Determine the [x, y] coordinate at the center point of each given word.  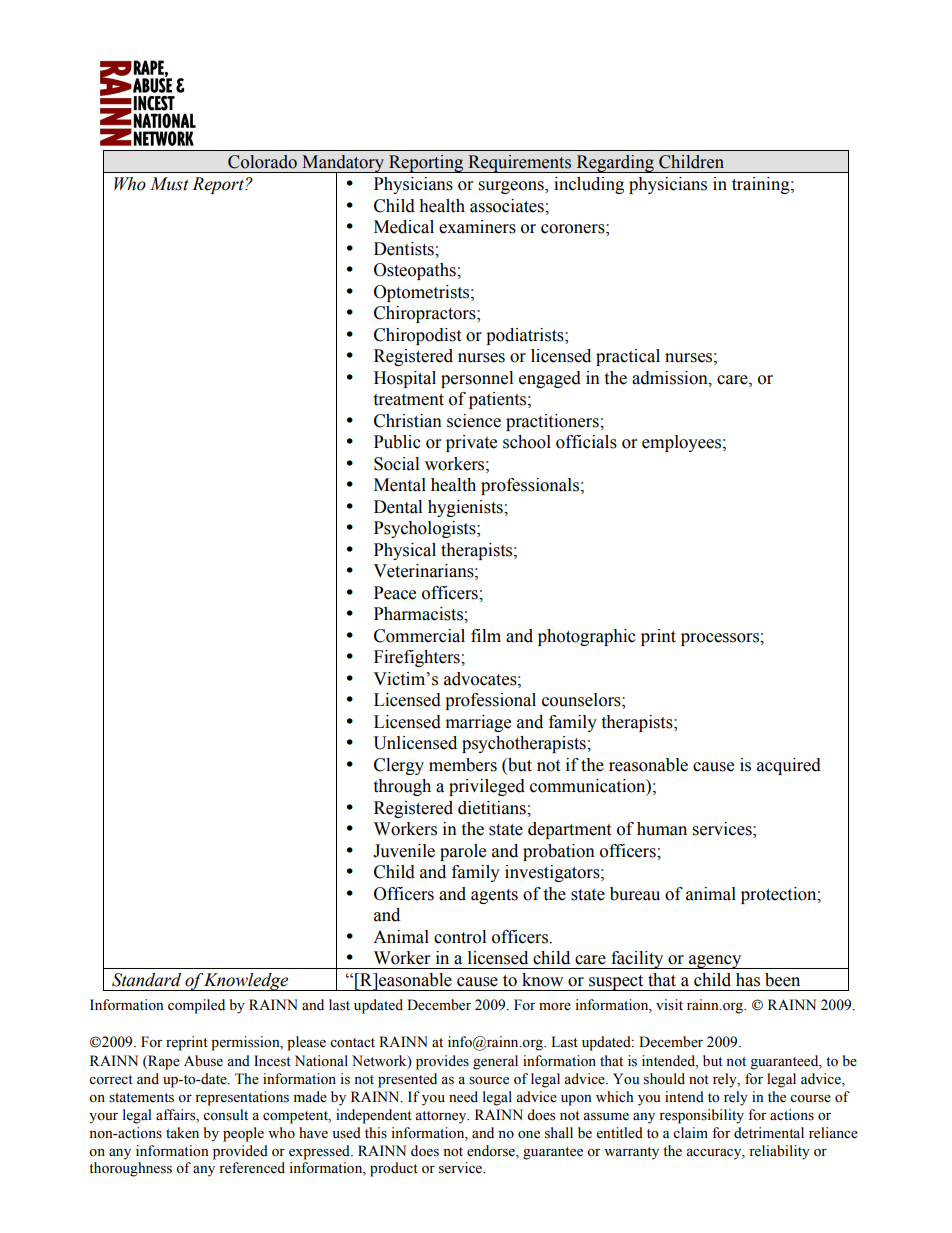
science [474, 421]
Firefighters [418, 658]
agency [715, 962]
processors [721, 639]
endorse [492, 1151]
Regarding [615, 164]
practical [628, 357]
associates [508, 206]
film [486, 635]
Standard [146, 980]
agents [494, 896]
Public [397, 442]
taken [182, 1133]
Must [169, 184]
